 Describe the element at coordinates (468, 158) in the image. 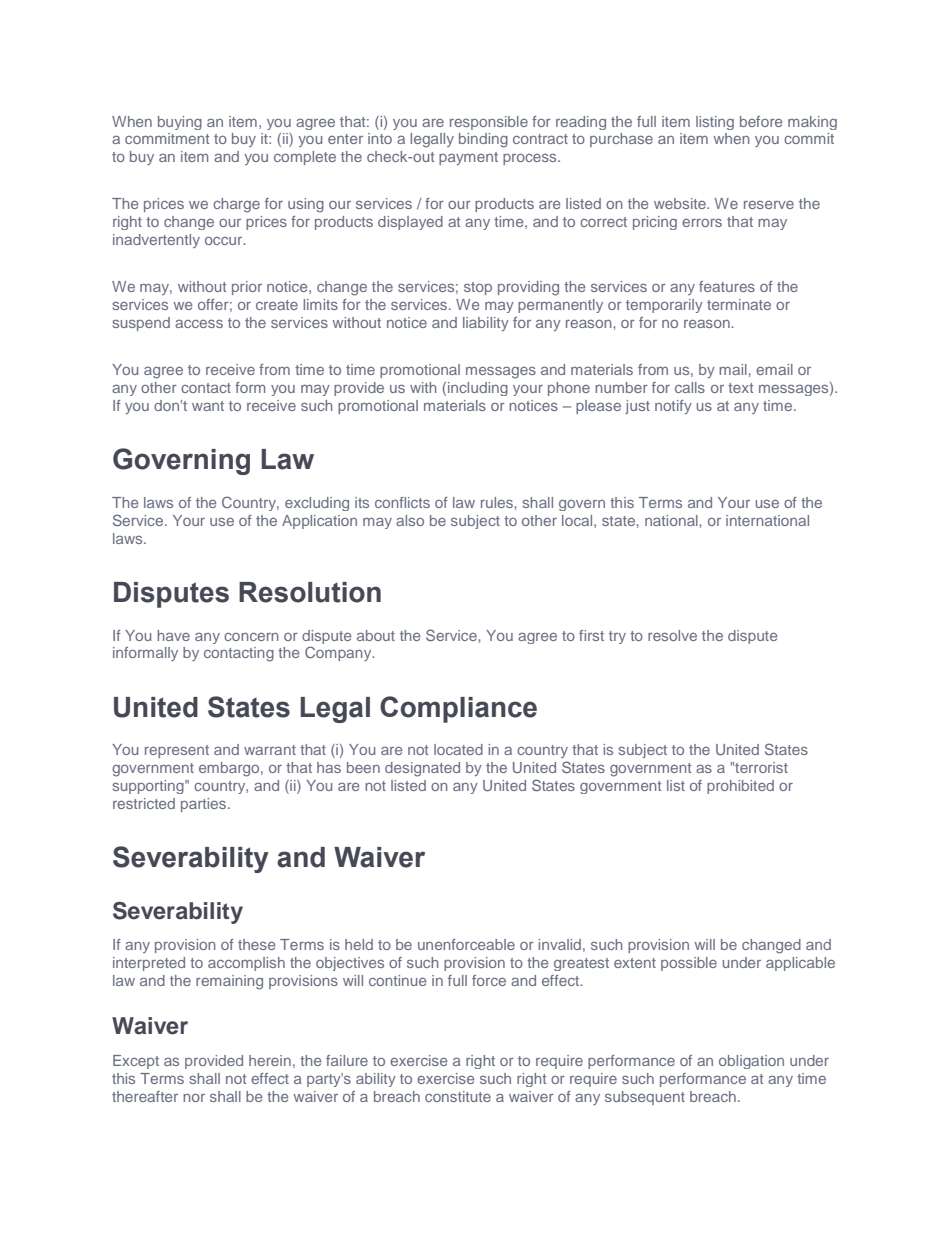

I see `payment` at that location.
